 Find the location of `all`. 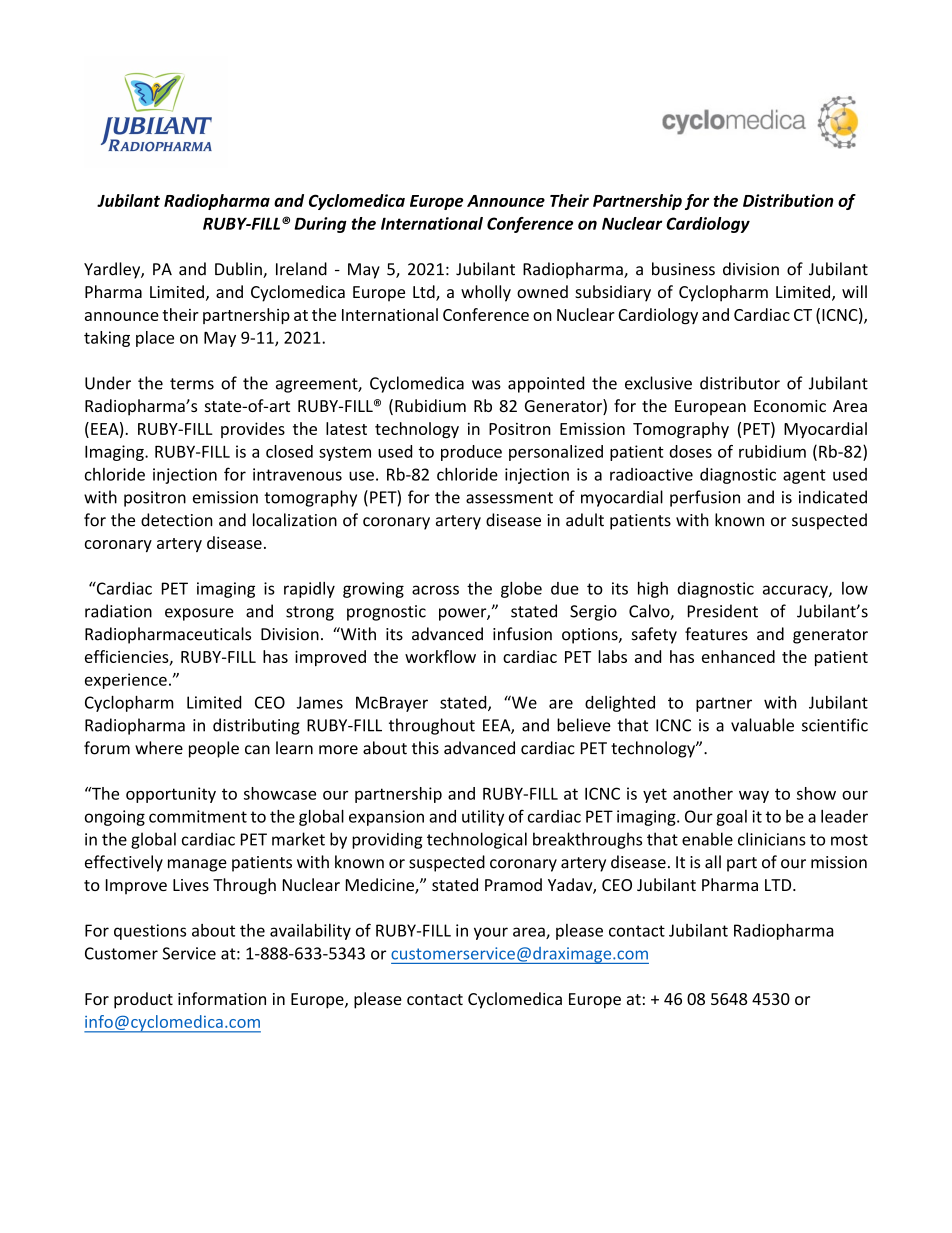

all is located at coordinates (713, 862).
